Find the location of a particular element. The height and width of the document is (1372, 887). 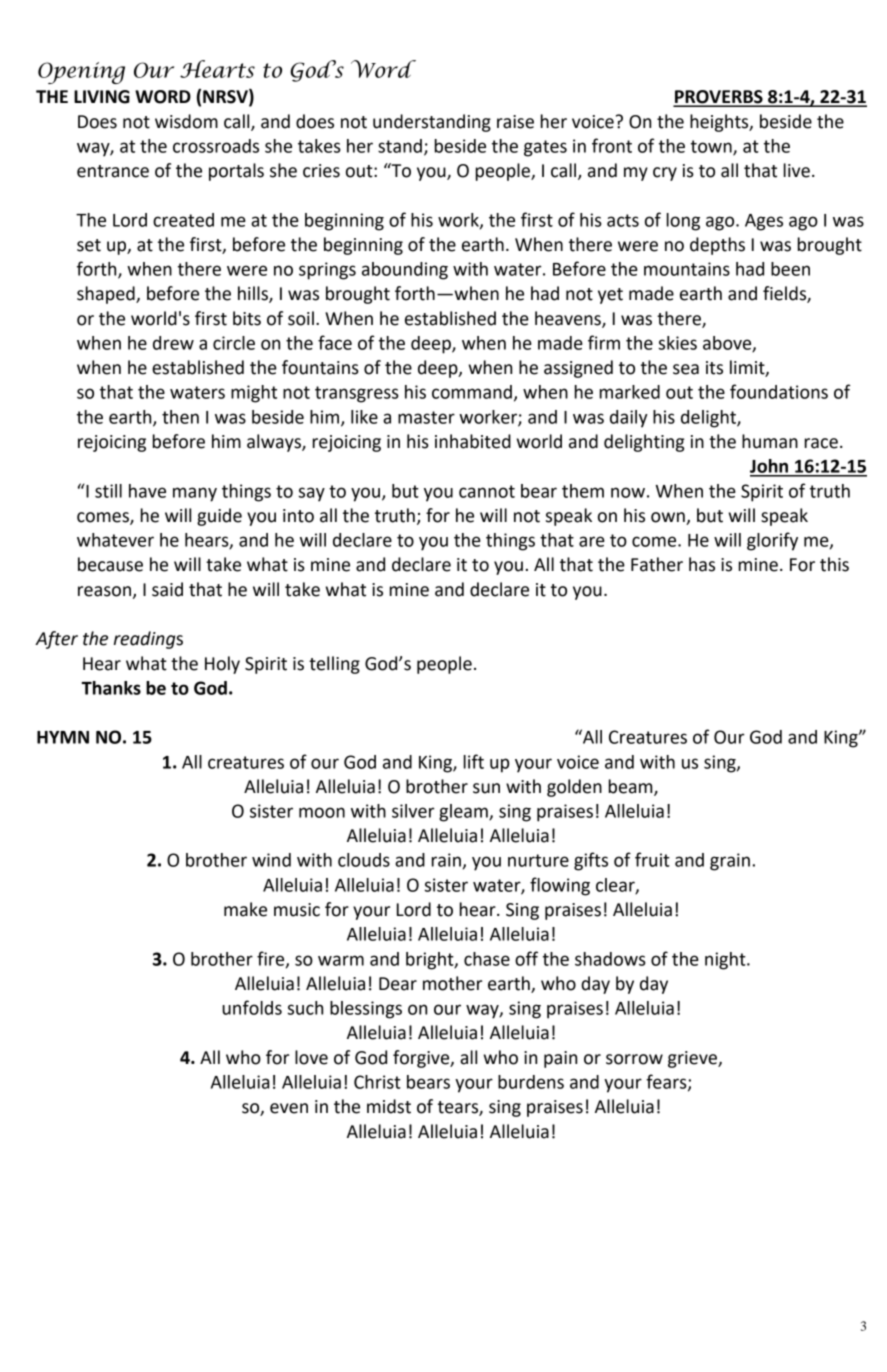

cannot is located at coordinates (487, 491).
